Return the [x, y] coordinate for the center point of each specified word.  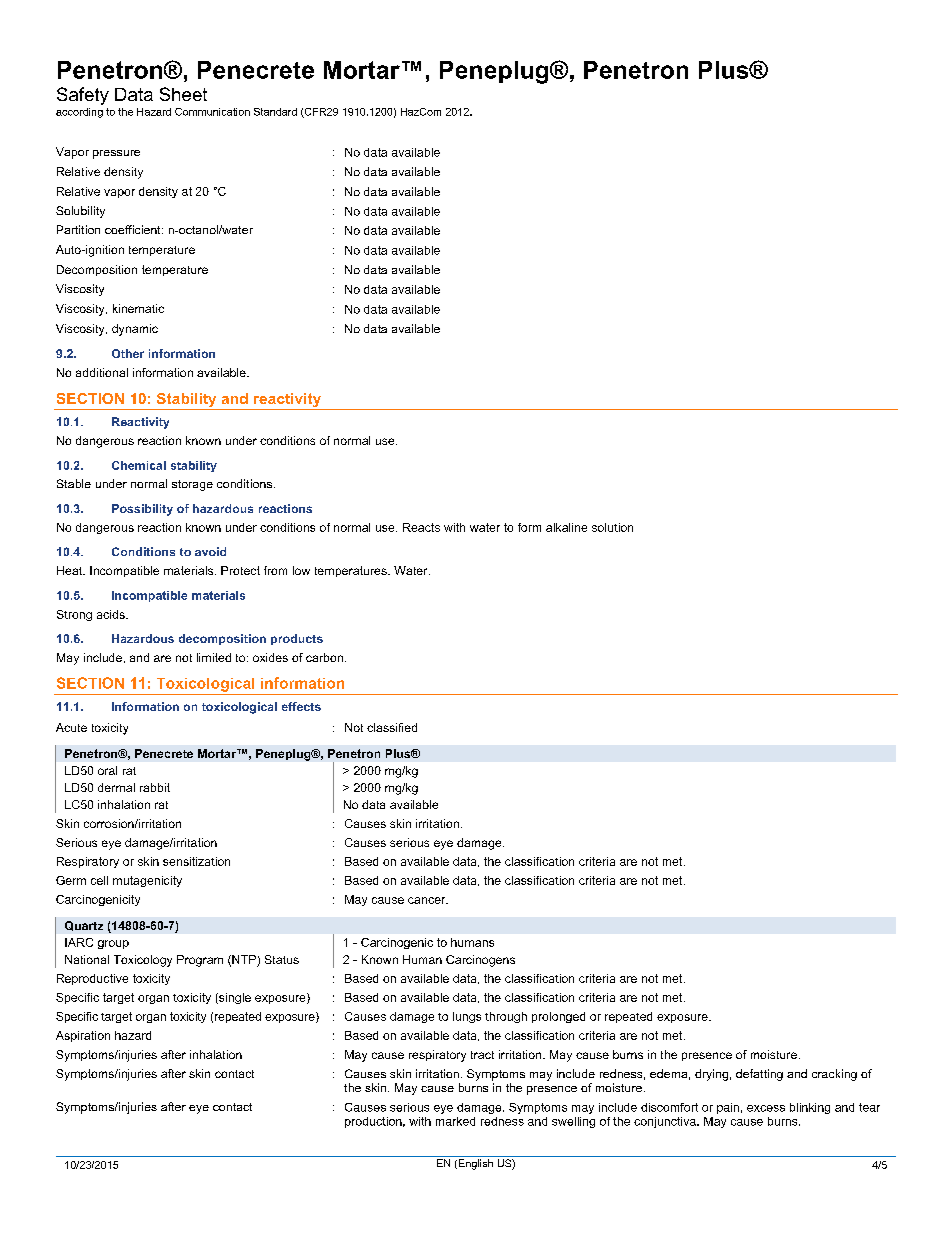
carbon [324, 657]
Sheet [183, 94]
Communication [212, 112]
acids [112, 614]
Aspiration [83, 1036]
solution [612, 527]
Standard [275, 112]
